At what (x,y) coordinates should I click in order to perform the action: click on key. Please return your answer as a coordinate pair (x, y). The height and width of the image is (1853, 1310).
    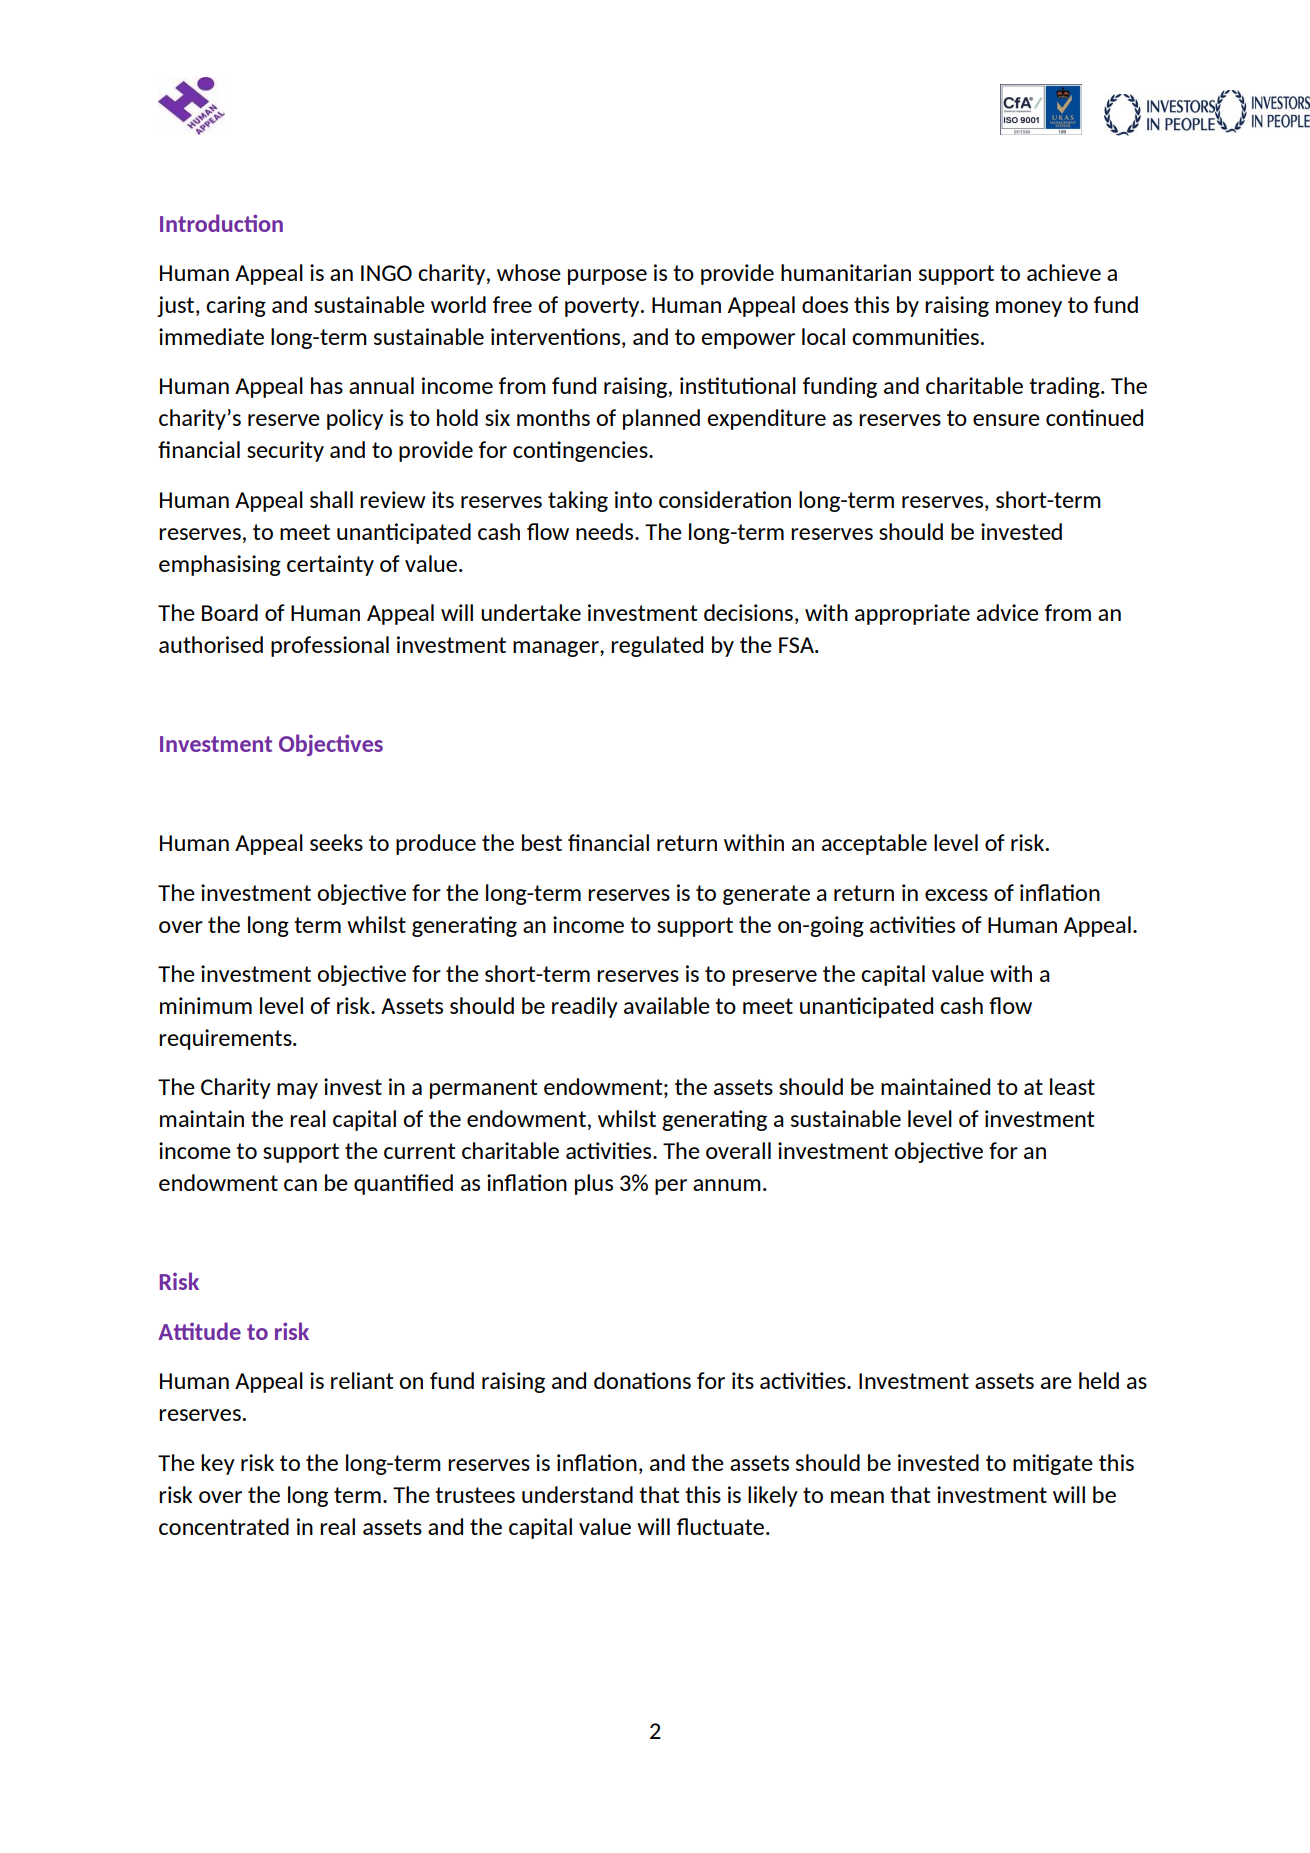
    Looking at the image, I should click on (218, 1464).
